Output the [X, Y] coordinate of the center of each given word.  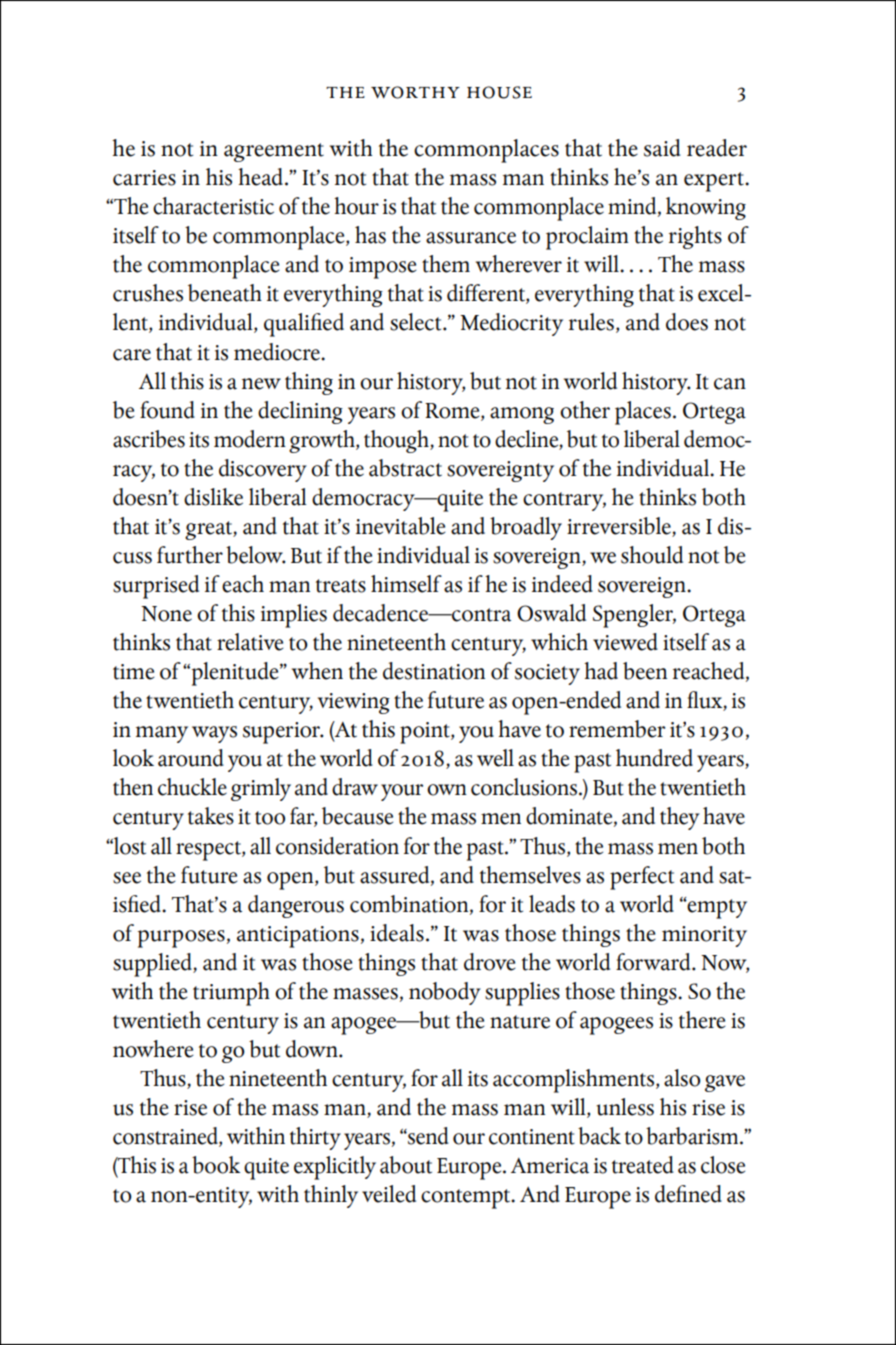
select [417, 322]
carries [144, 178]
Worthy [415, 92]
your [402, 792]
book [216, 1165]
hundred [654, 758]
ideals [397, 933]
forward [654, 962]
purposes [181, 939]
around [191, 758]
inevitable [401, 526]
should [652, 555]
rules [591, 322]
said [662, 148]
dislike [213, 497]
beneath [225, 293]
